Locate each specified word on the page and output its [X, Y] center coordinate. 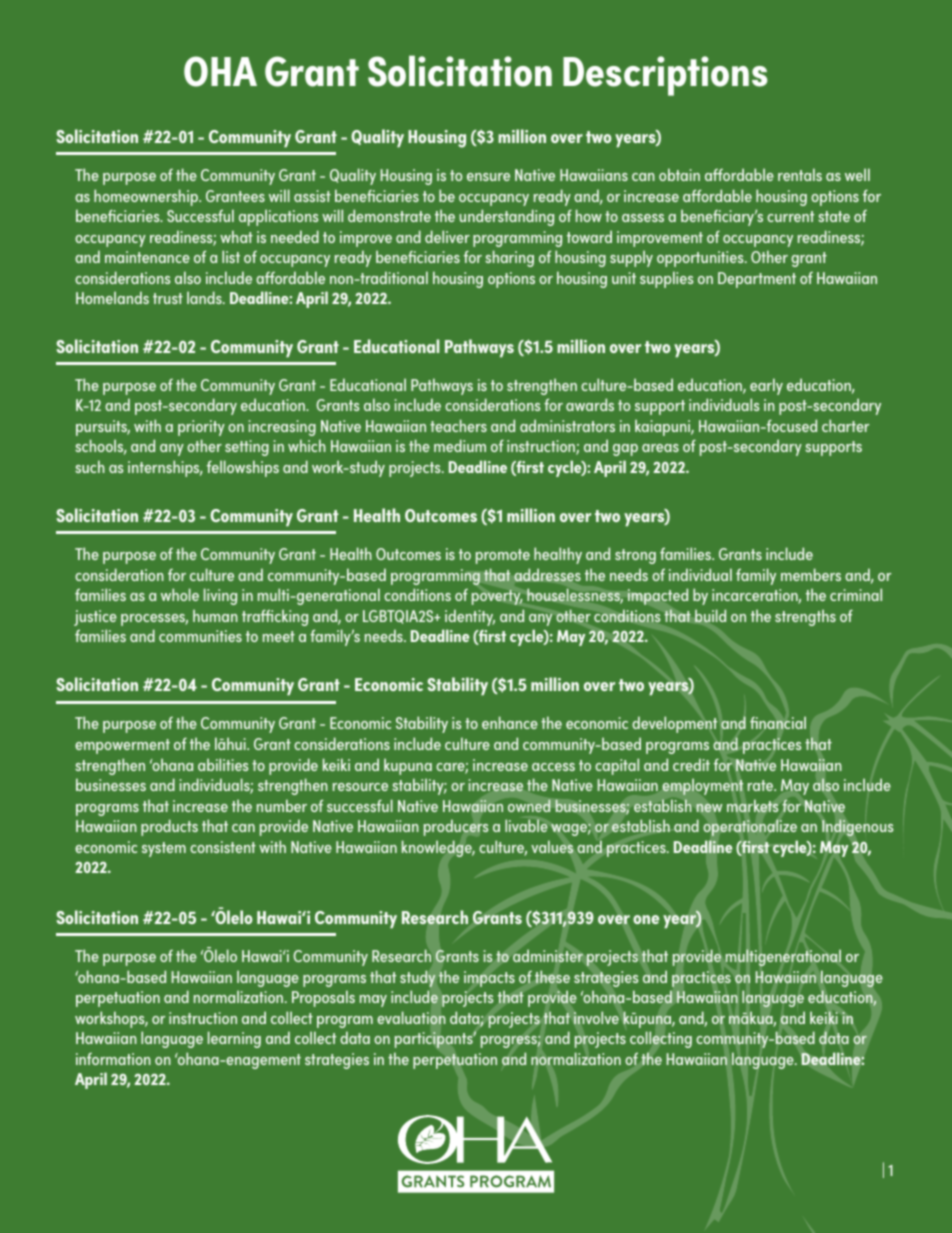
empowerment [122, 746]
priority [201, 428]
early [766, 386]
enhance [510, 722]
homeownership [147, 197]
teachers [458, 425]
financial [778, 722]
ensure [488, 177]
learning [234, 1039]
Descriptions [665, 76]
